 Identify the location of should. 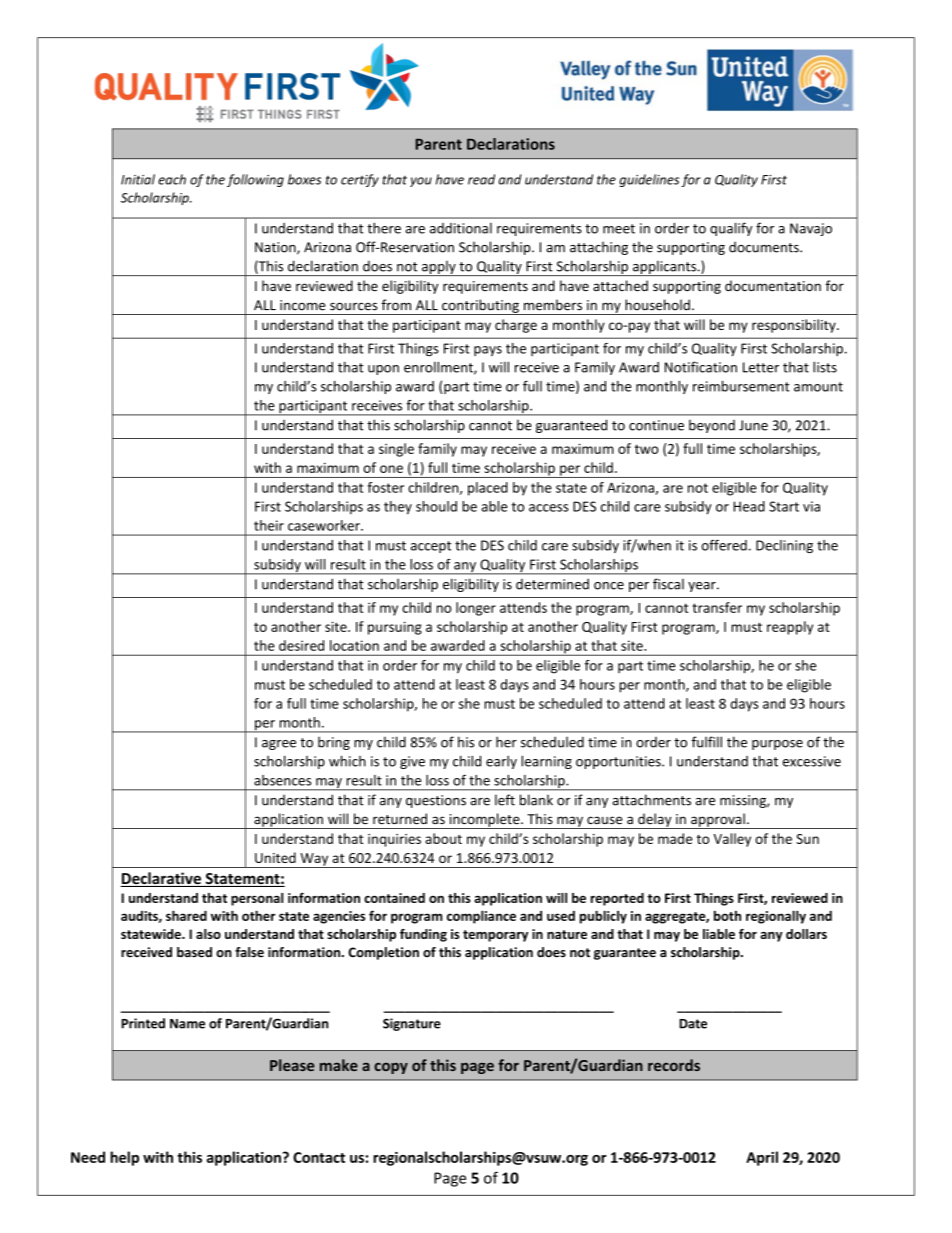
(436, 506).
